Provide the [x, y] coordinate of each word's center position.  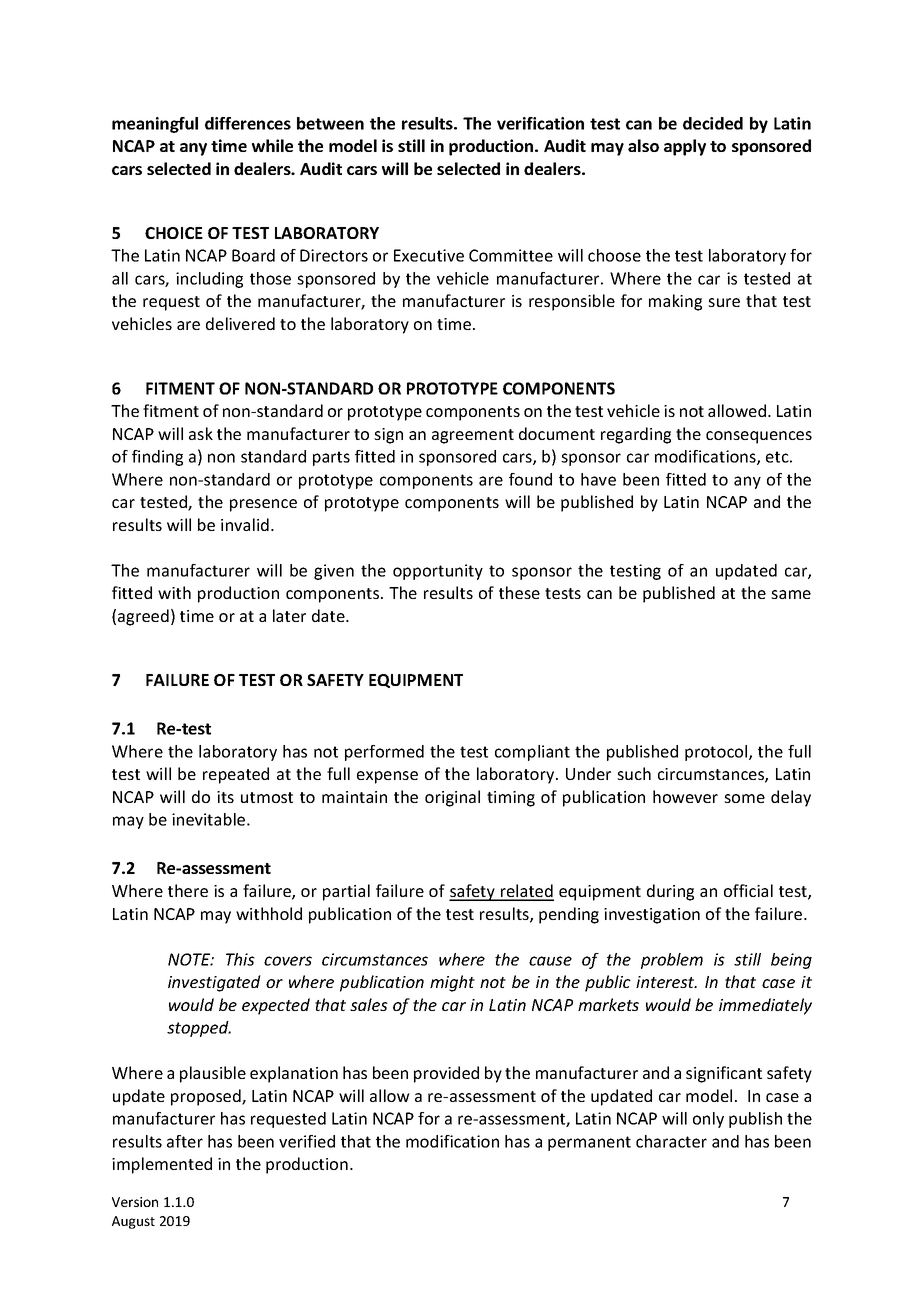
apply [685, 147]
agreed [143, 617]
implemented [162, 1165]
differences [248, 123]
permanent [589, 1143]
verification [540, 123]
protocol [717, 753]
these [519, 592]
